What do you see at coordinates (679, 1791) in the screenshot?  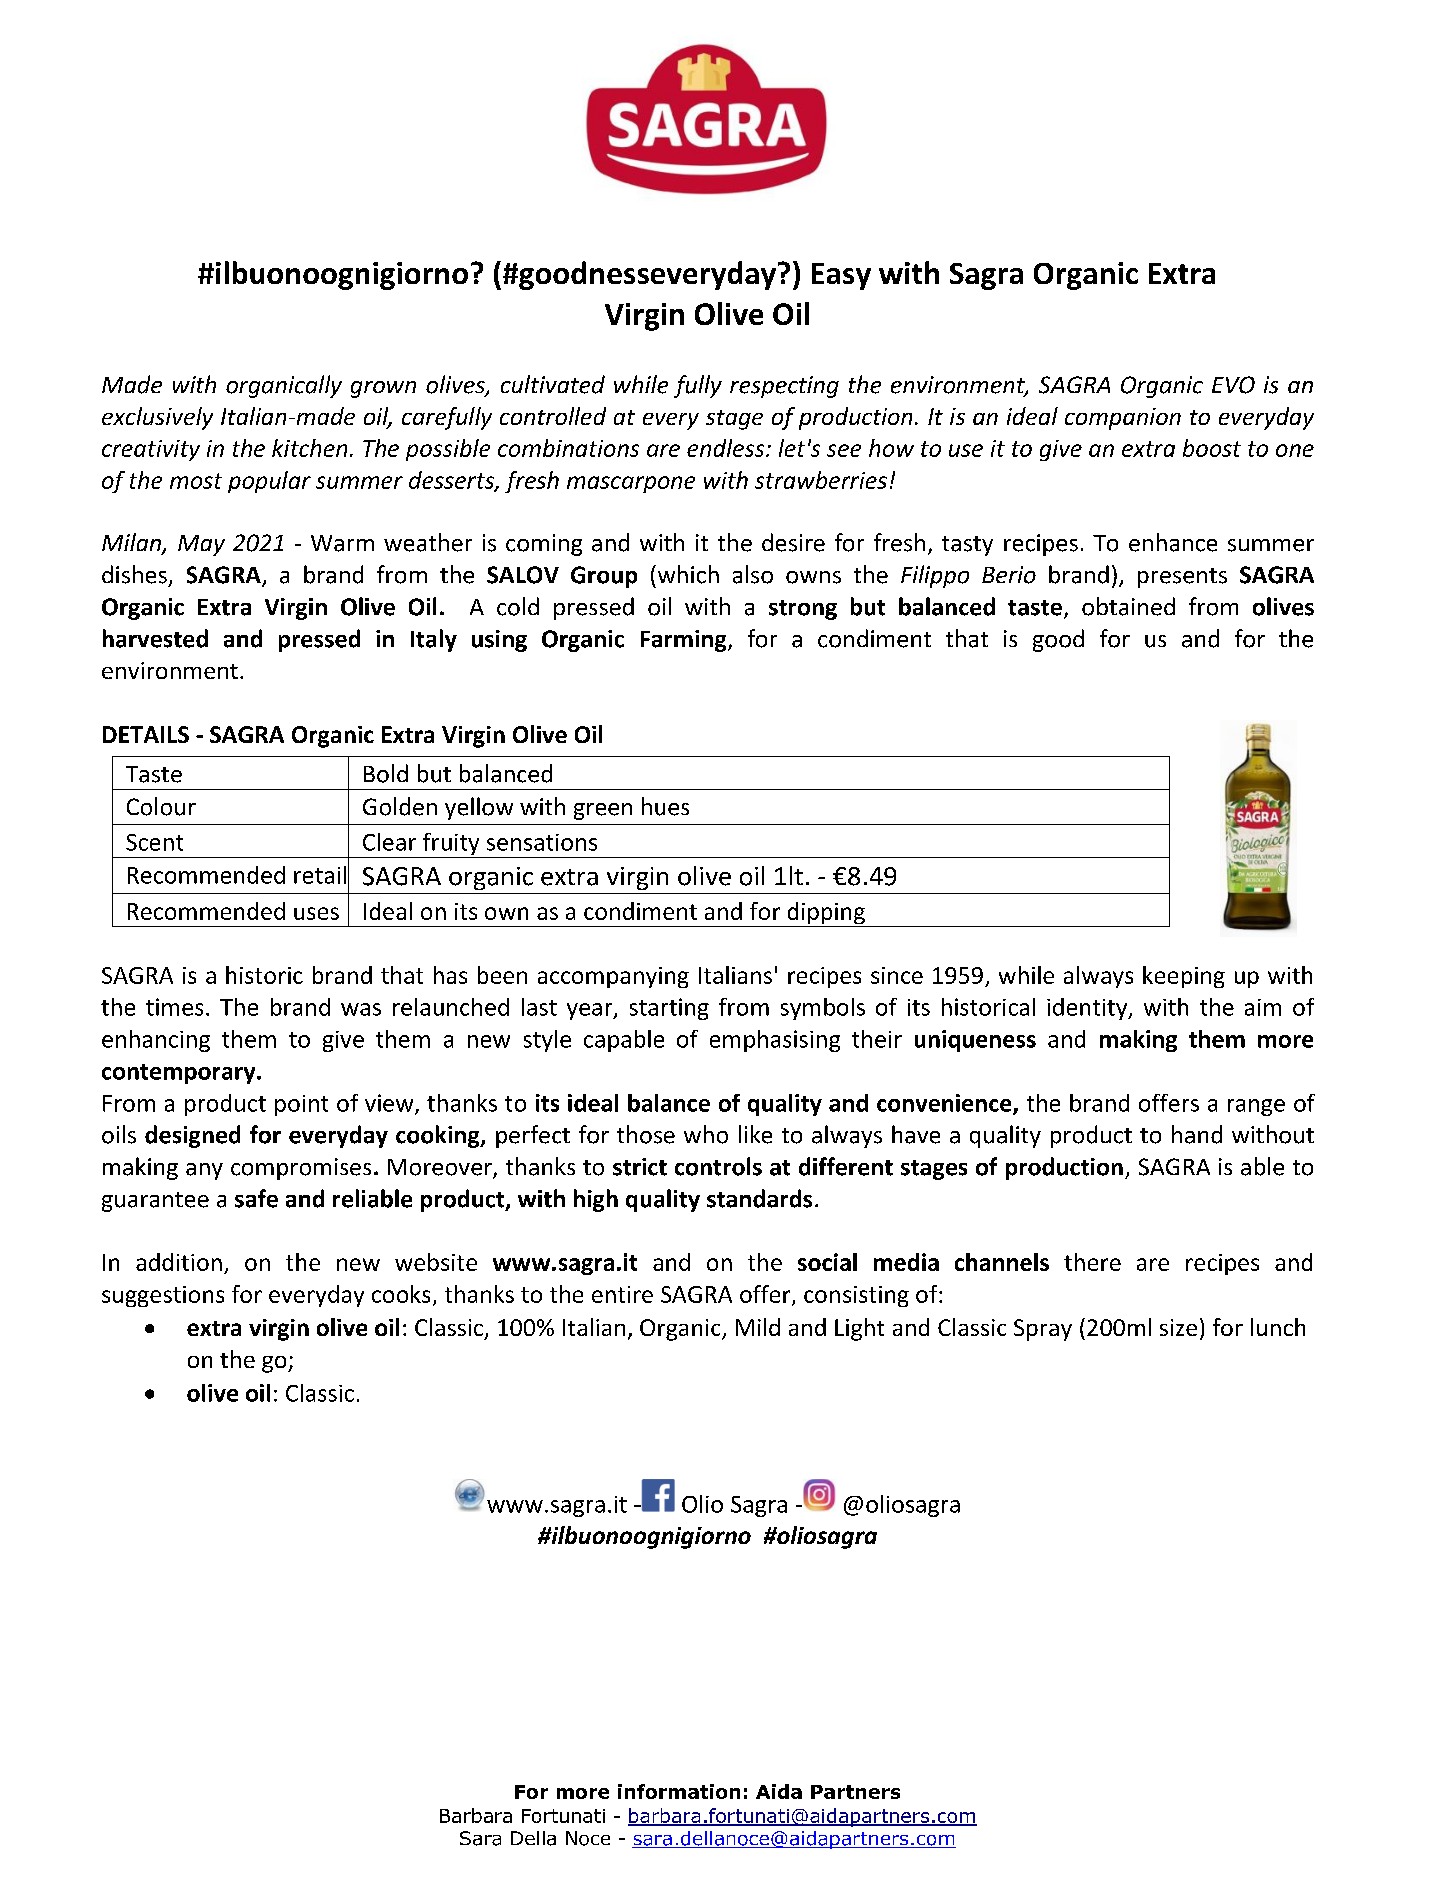 I see `information` at bounding box center [679, 1791].
